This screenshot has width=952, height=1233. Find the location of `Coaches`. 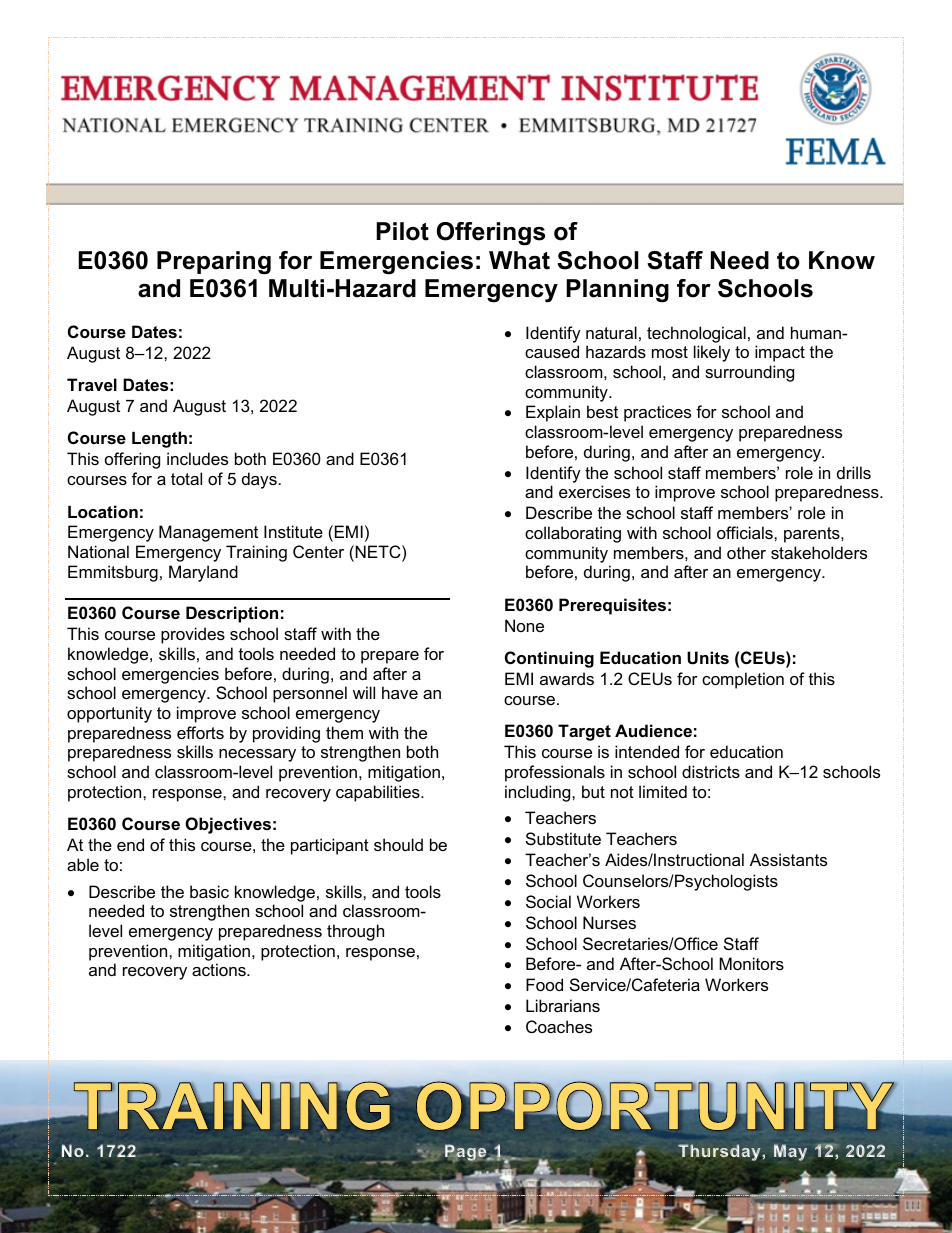

Coaches is located at coordinates (559, 1026).
